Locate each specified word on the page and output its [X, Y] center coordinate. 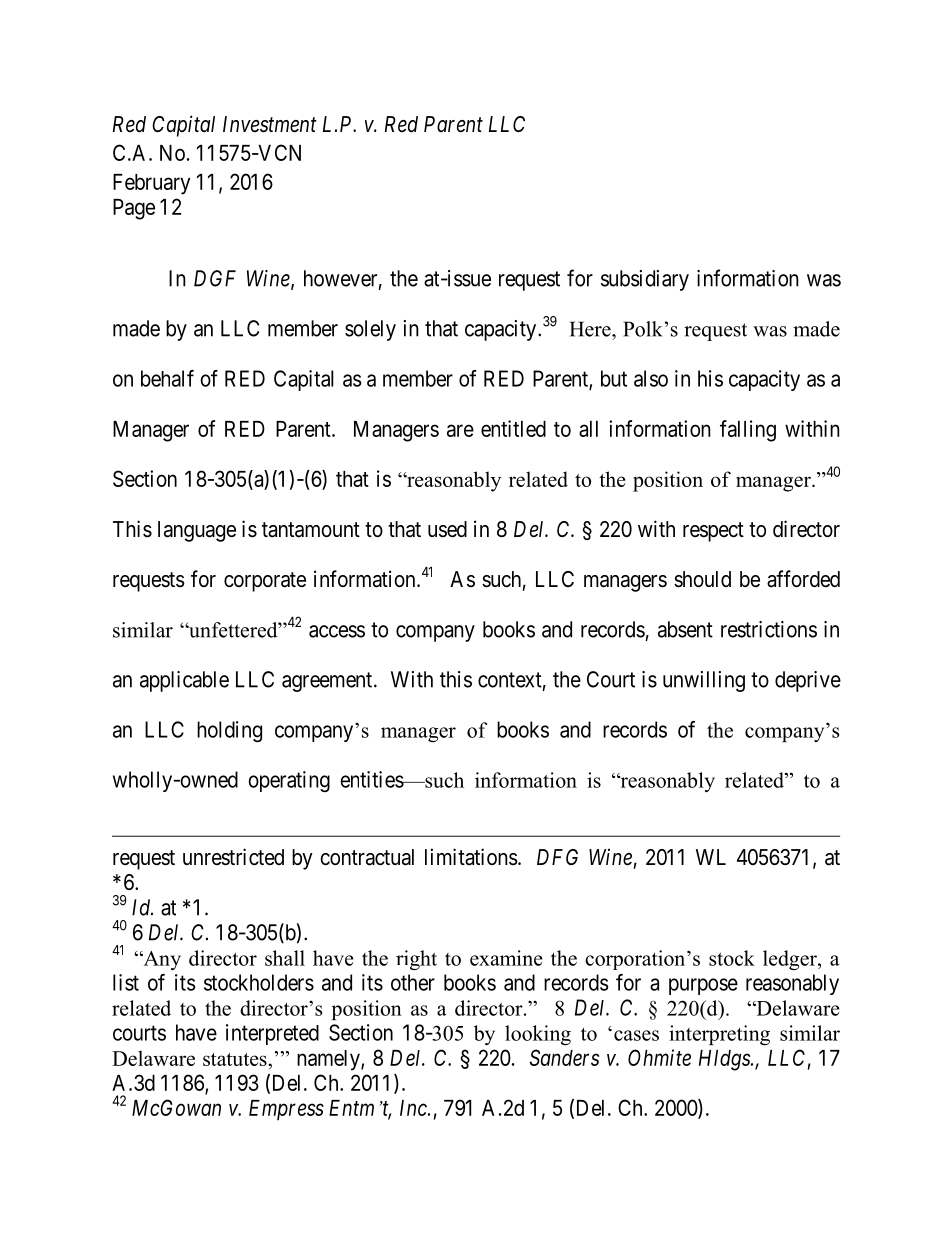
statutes [236, 1059]
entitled [513, 428]
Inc [414, 1108]
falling [748, 431]
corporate [265, 582]
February [151, 184]
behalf [167, 378]
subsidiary [645, 280]
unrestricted [233, 857]
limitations [471, 857]
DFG [557, 857]
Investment [270, 124]
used [447, 529]
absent [685, 629]
